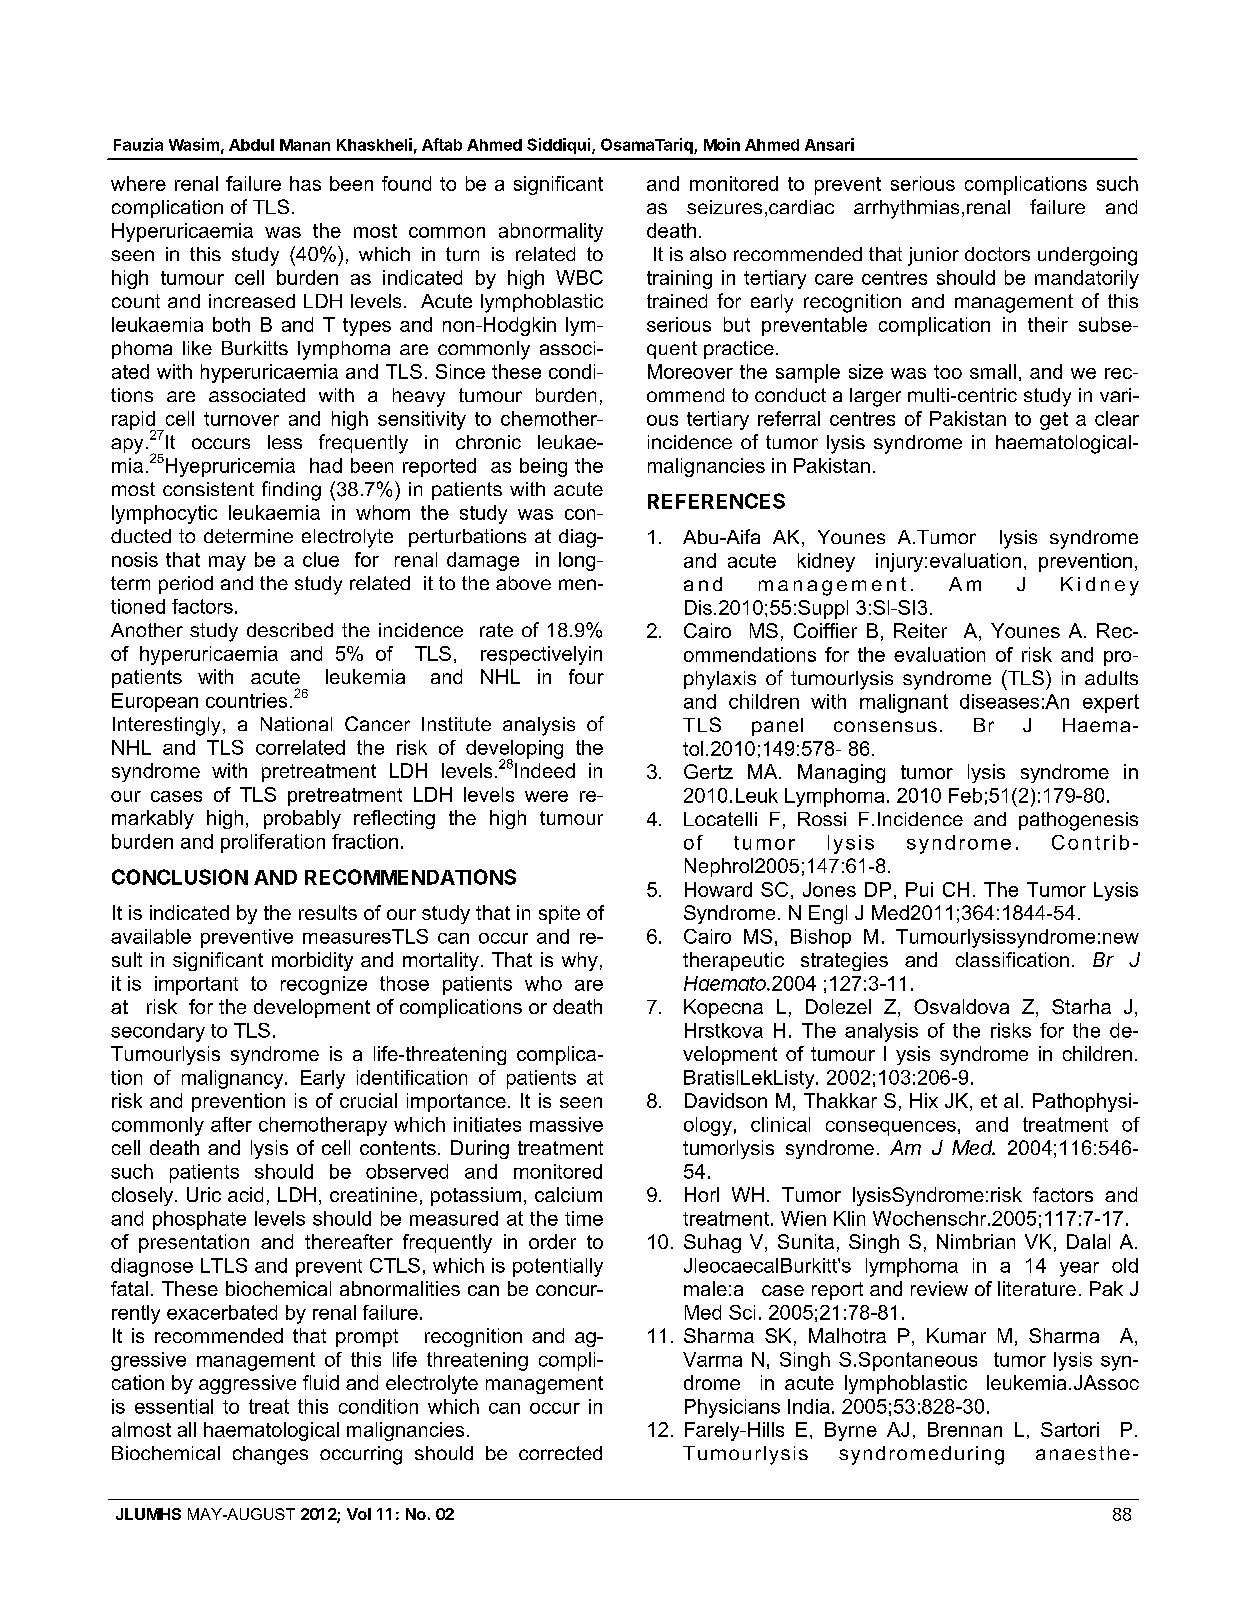 The width and height of the screenshot is (1250, 1618). I want to click on pathogenesis, so click(1078, 821).
